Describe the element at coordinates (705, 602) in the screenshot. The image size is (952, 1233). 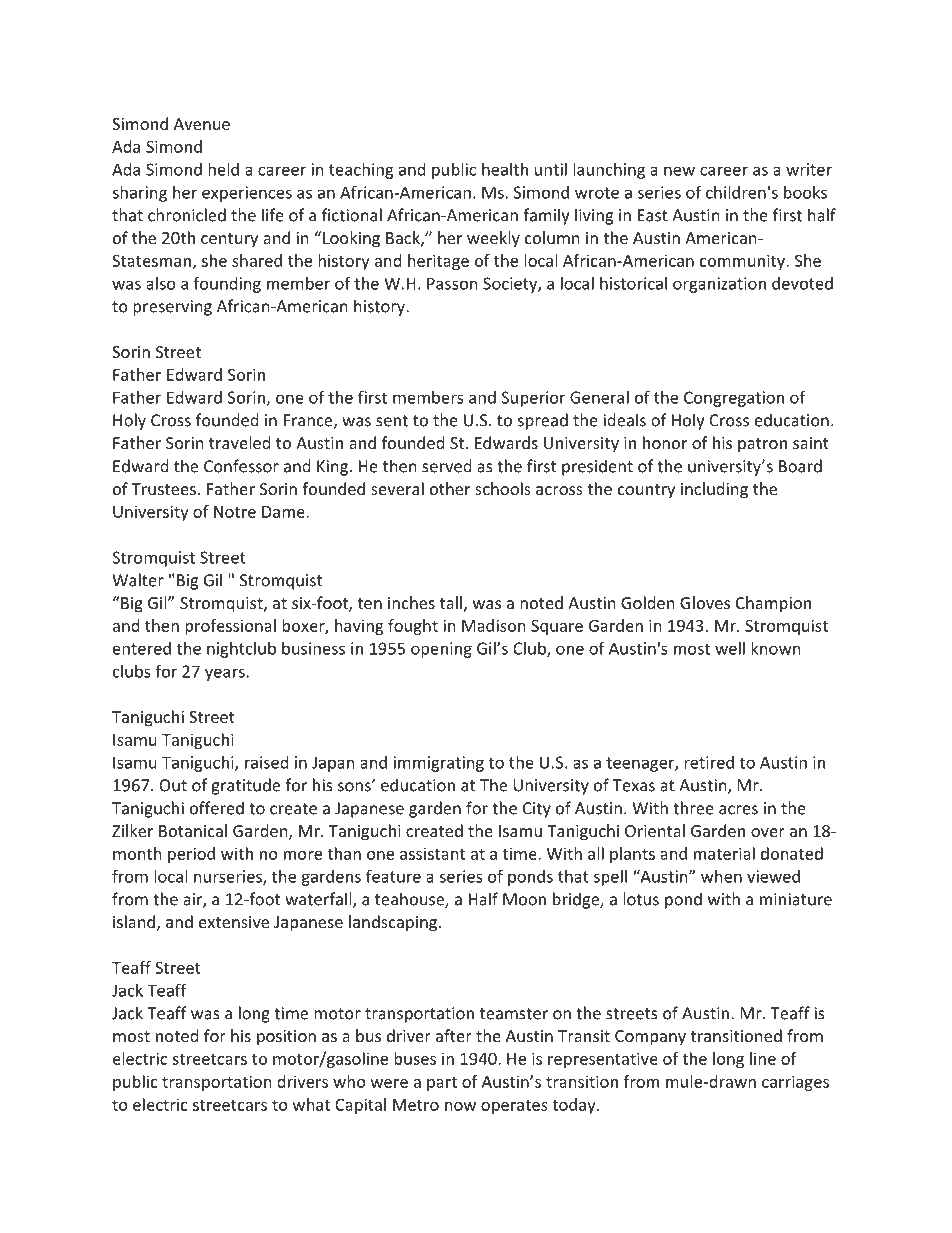
I see `Gloves` at that location.
